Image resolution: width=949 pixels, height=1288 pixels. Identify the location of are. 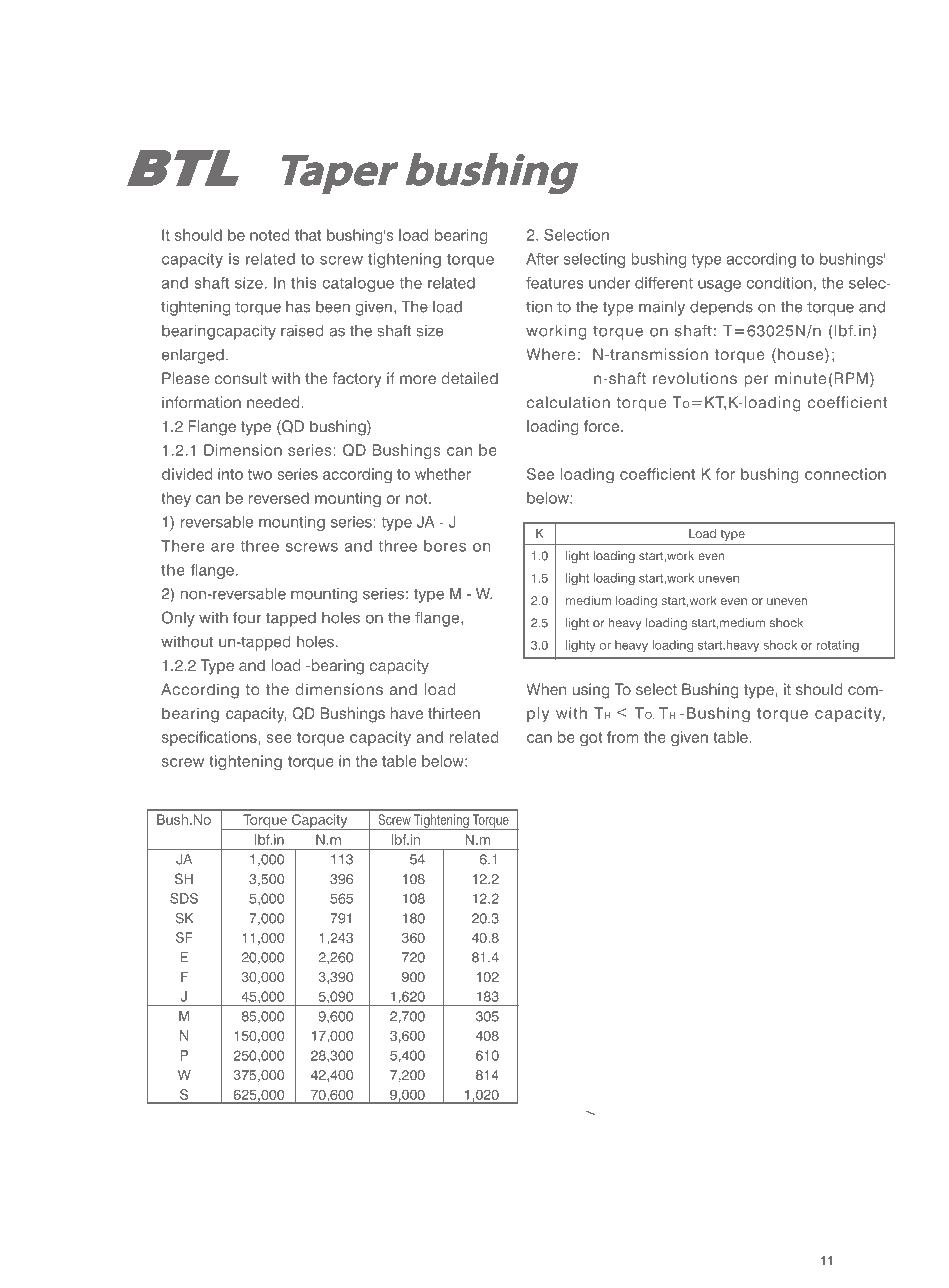
(222, 547).
